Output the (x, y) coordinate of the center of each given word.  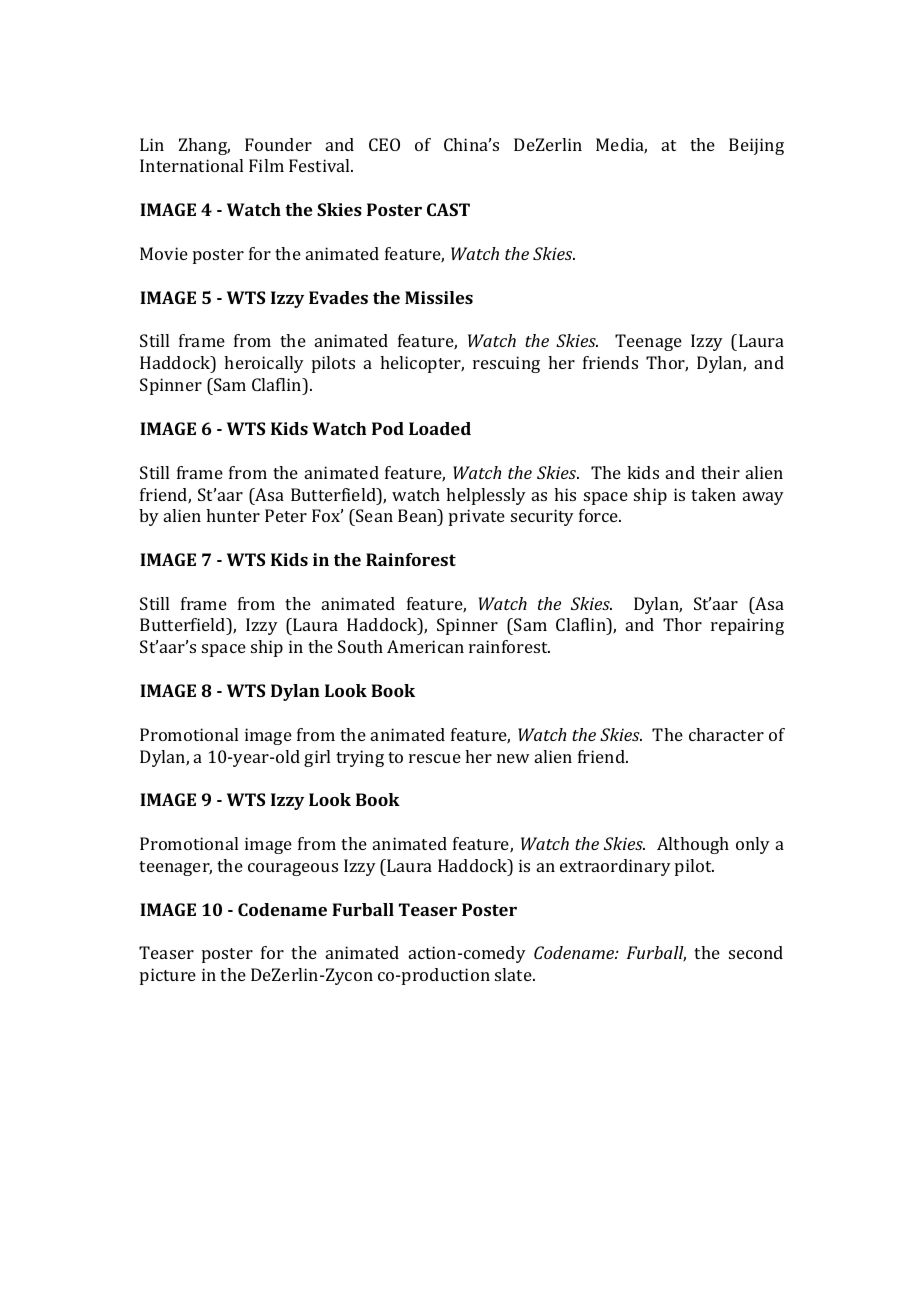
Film (266, 165)
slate (514, 974)
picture (168, 976)
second (756, 952)
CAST (448, 209)
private (477, 517)
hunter (233, 515)
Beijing (756, 146)
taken (713, 494)
